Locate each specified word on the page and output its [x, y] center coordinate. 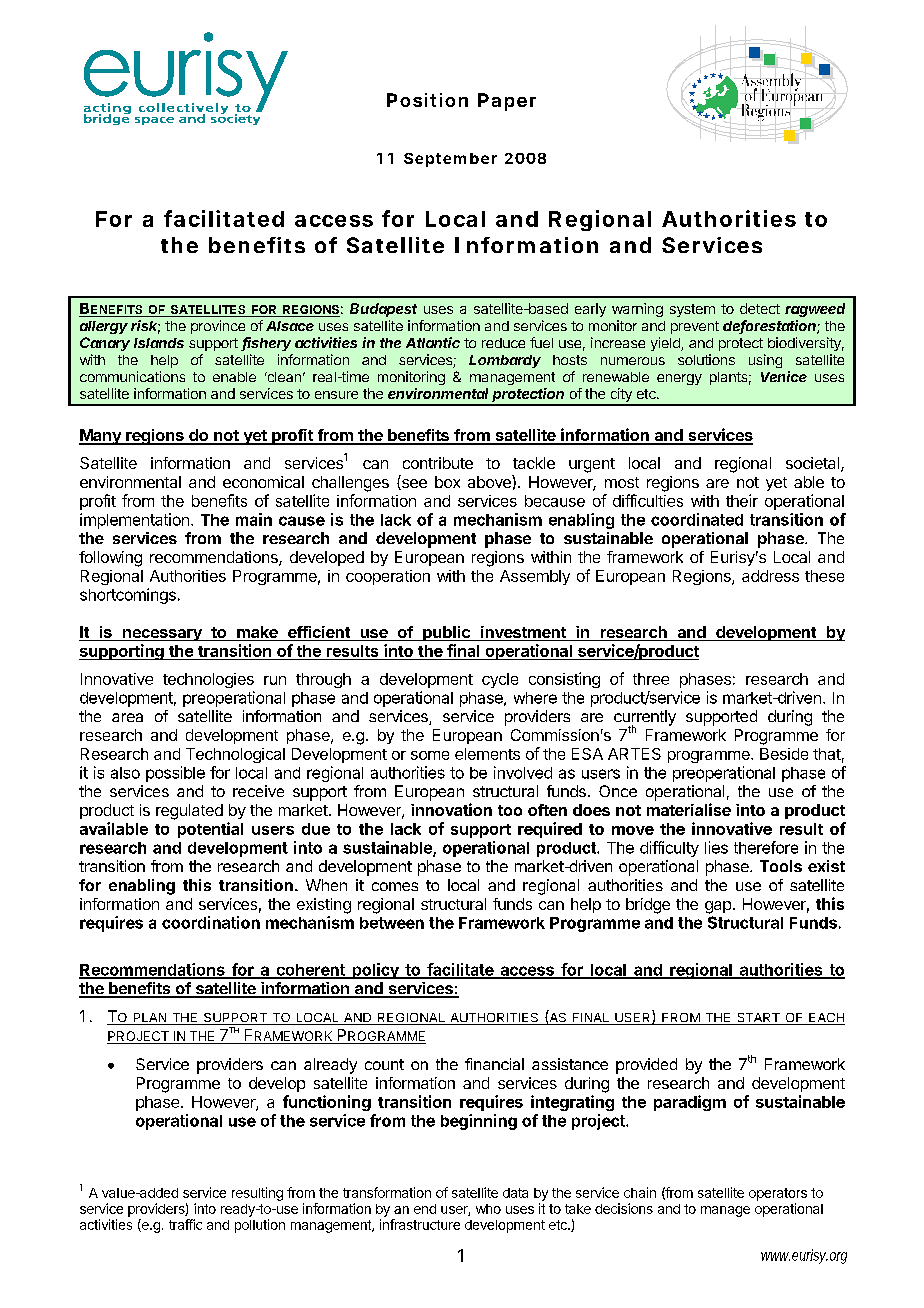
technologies [208, 680]
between [392, 923]
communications [132, 376]
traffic [185, 1224]
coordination [211, 922]
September [450, 160]
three [651, 679]
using [765, 361]
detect [760, 308]
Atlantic [433, 342]
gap [718, 907]
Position [427, 100]
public [446, 633]
